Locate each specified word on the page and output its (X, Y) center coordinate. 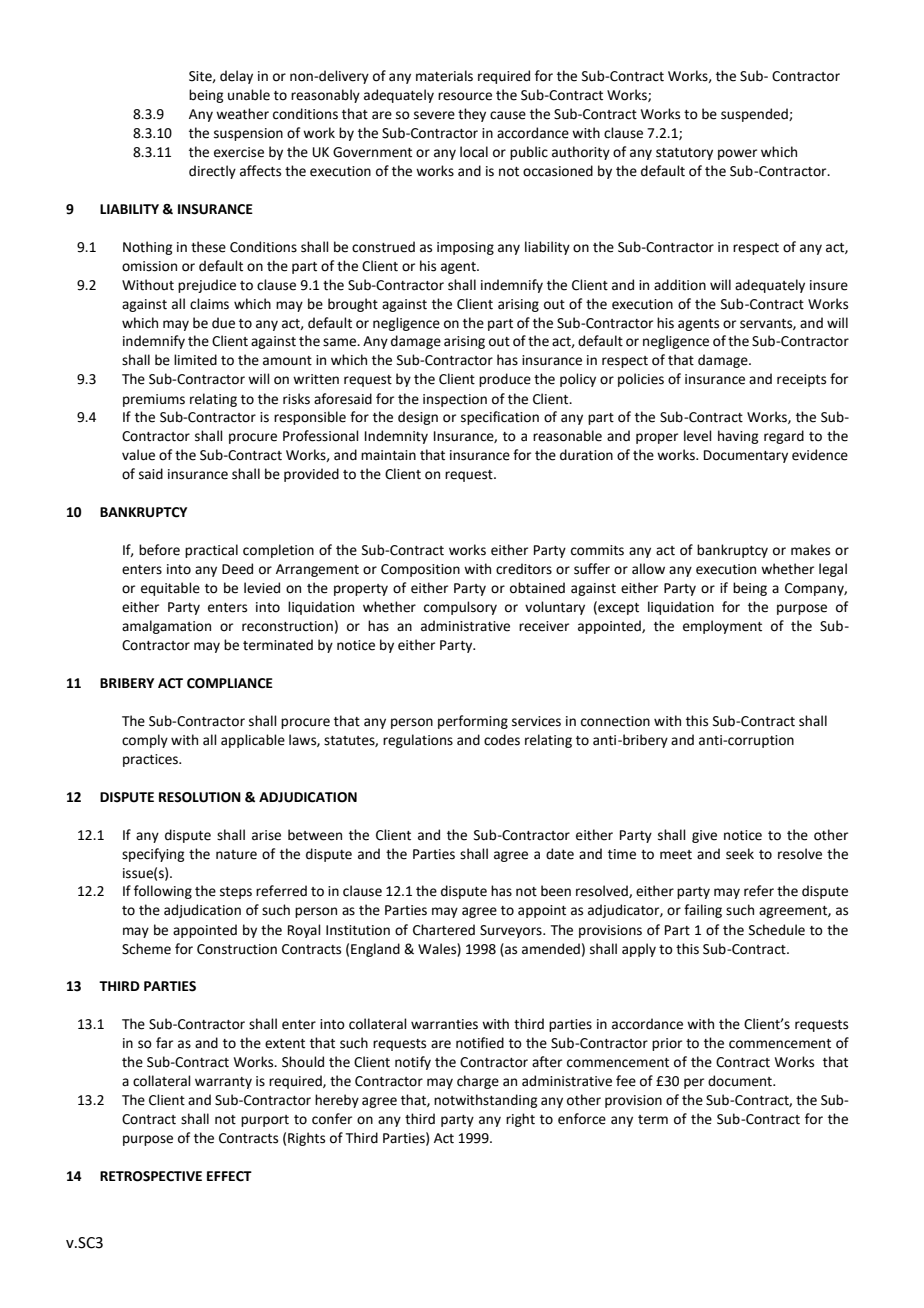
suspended (755, 115)
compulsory (460, 608)
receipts (801, 380)
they (472, 115)
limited (195, 360)
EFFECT (229, 1176)
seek (740, 854)
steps (236, 893)
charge (478, 1082)
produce (505, 380)
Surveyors (512, 931)
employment (722, 627)
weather (242, 114)
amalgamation (166, 627)
